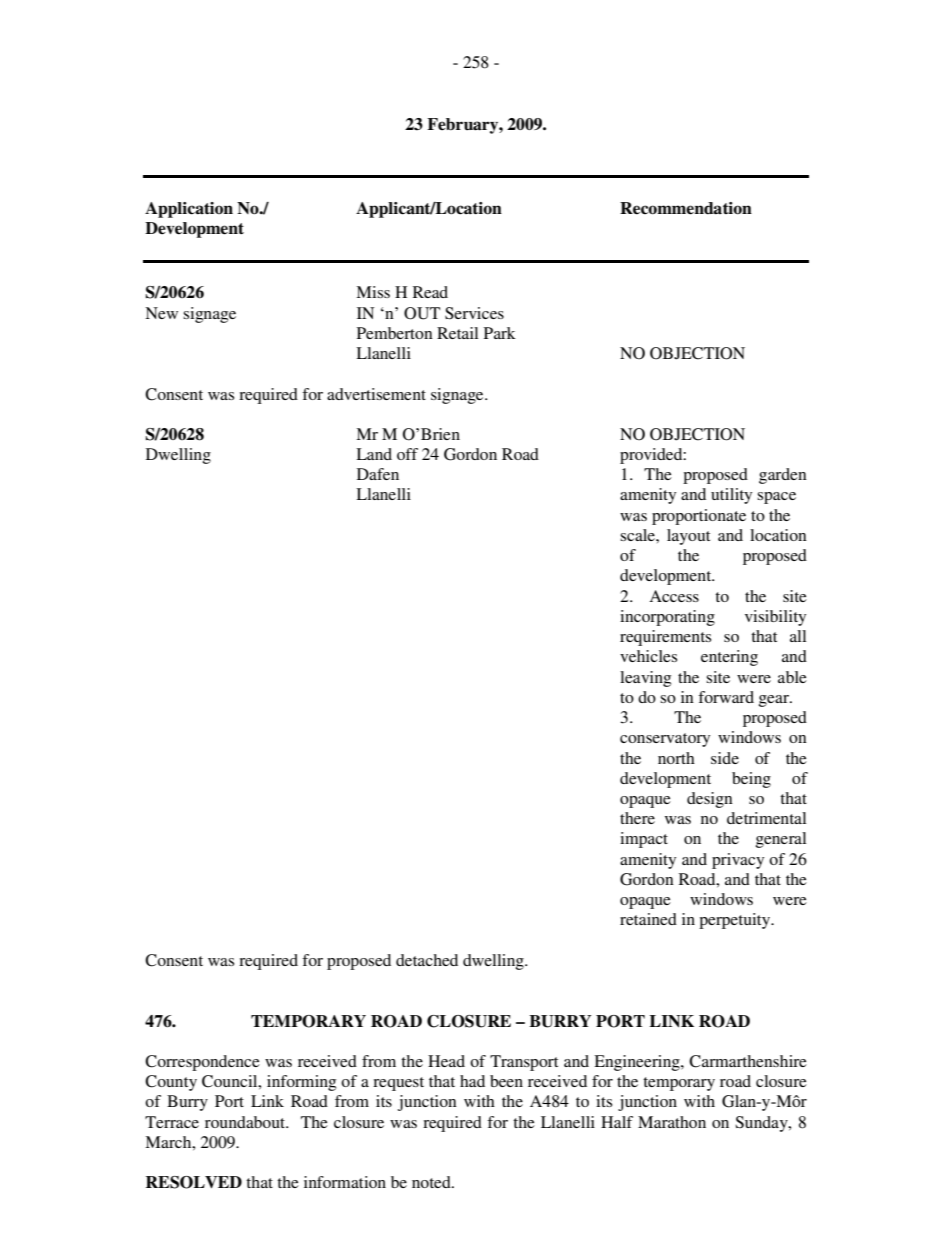 The image size is (952, 1233). I want to click on Application, so click(189, 210).
